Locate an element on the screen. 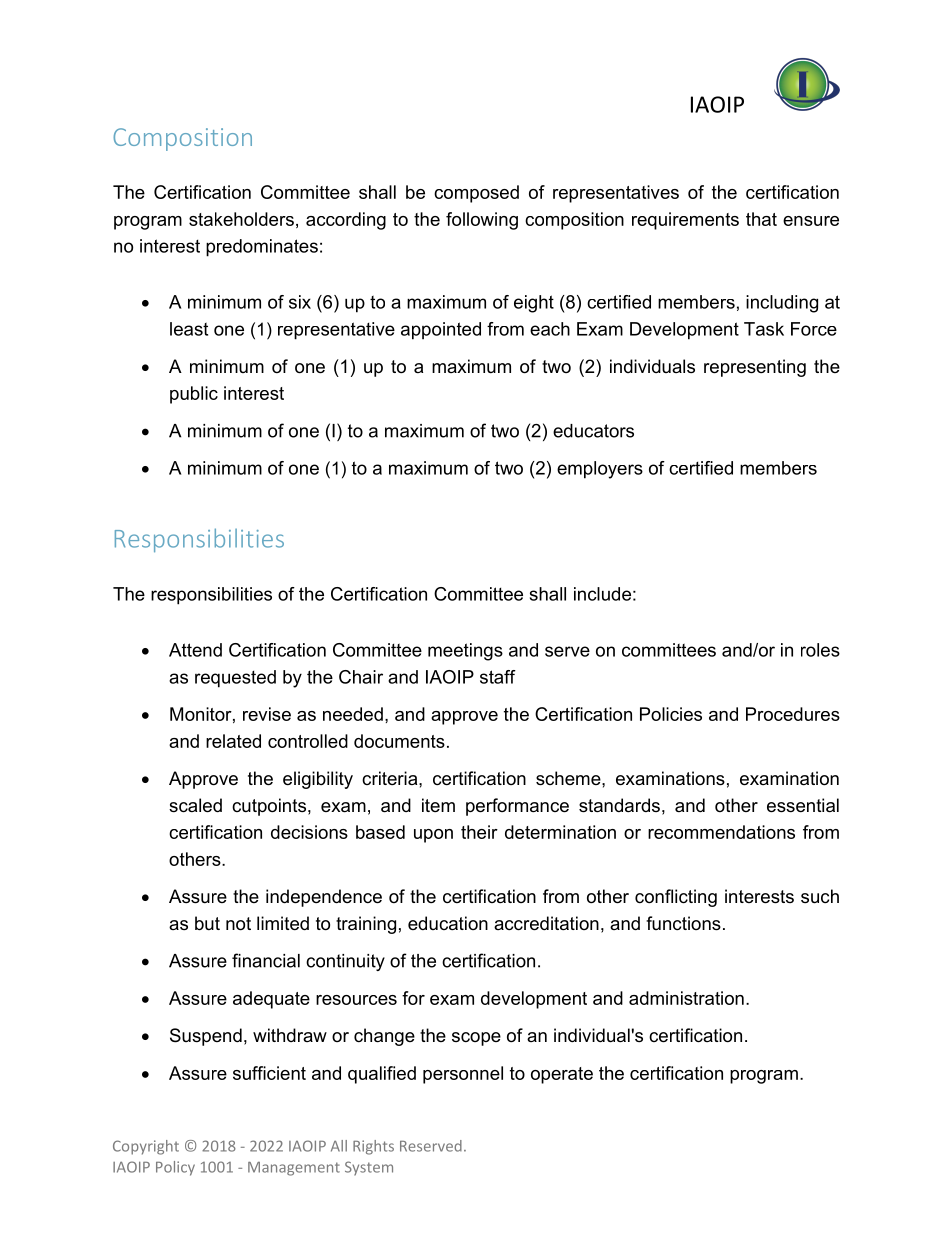 Image resolution: width=952 pixels, height=1233 pixels. operate is located at coordinates (562, 1075).
